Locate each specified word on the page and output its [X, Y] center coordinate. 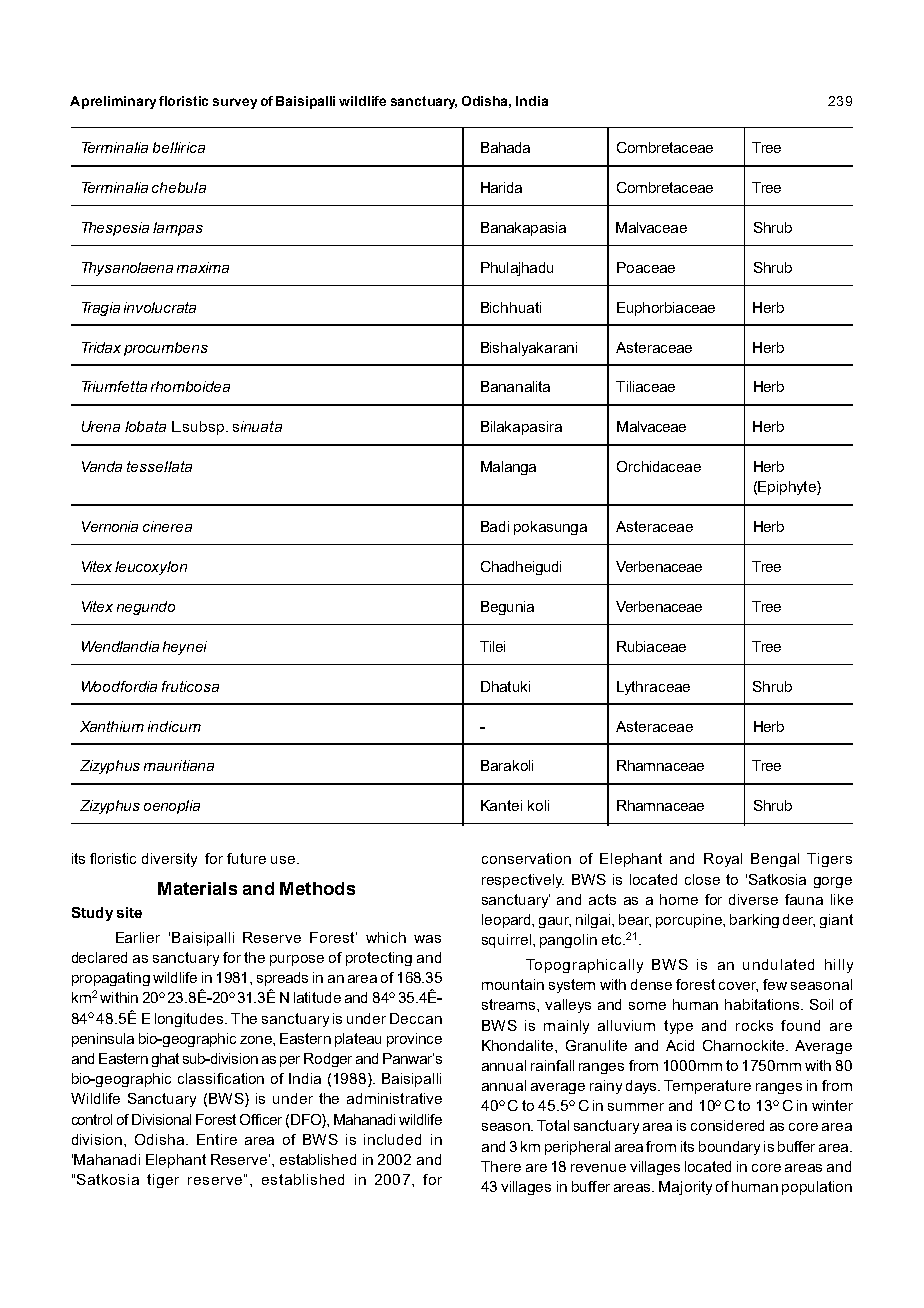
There [501, 1166]
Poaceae [646, 267]
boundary [729, 1148]
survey [235, 103]
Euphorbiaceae [666, 309]
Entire [217, 1139]
